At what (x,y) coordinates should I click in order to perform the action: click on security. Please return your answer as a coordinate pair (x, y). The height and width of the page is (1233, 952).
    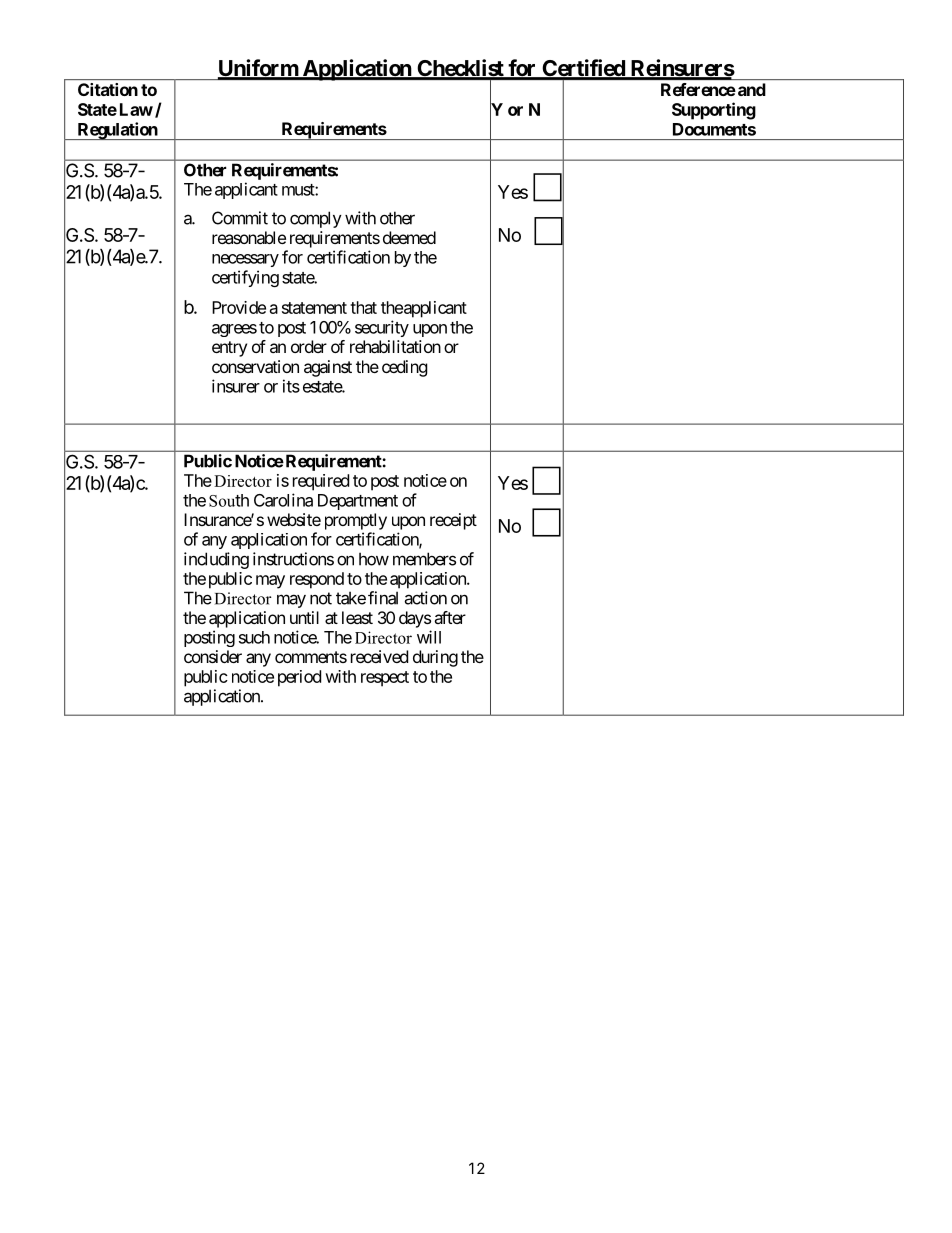
    Looking at the image, I should click on (382, 328).
